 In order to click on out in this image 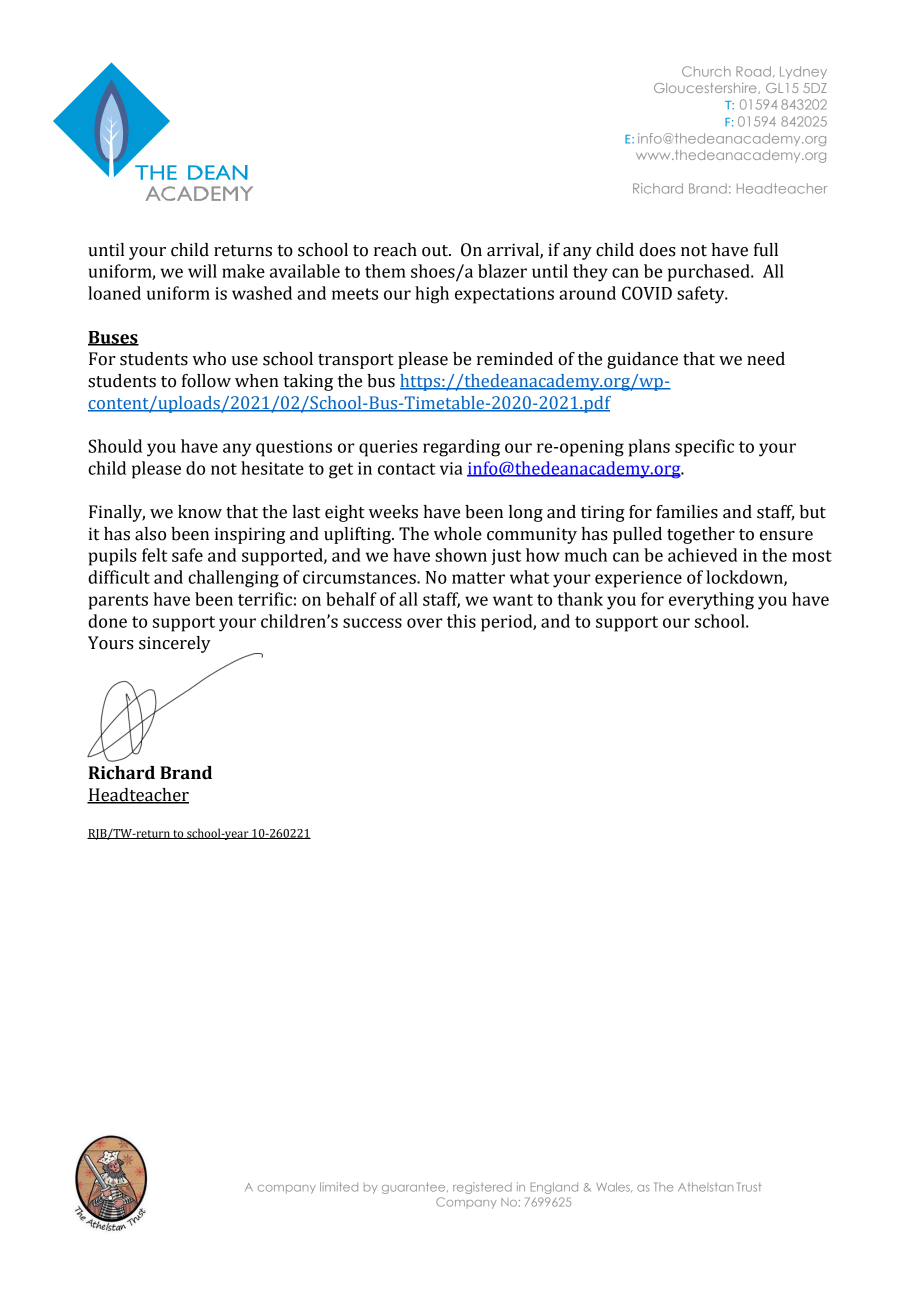, I will do `click(436, 251)`.
